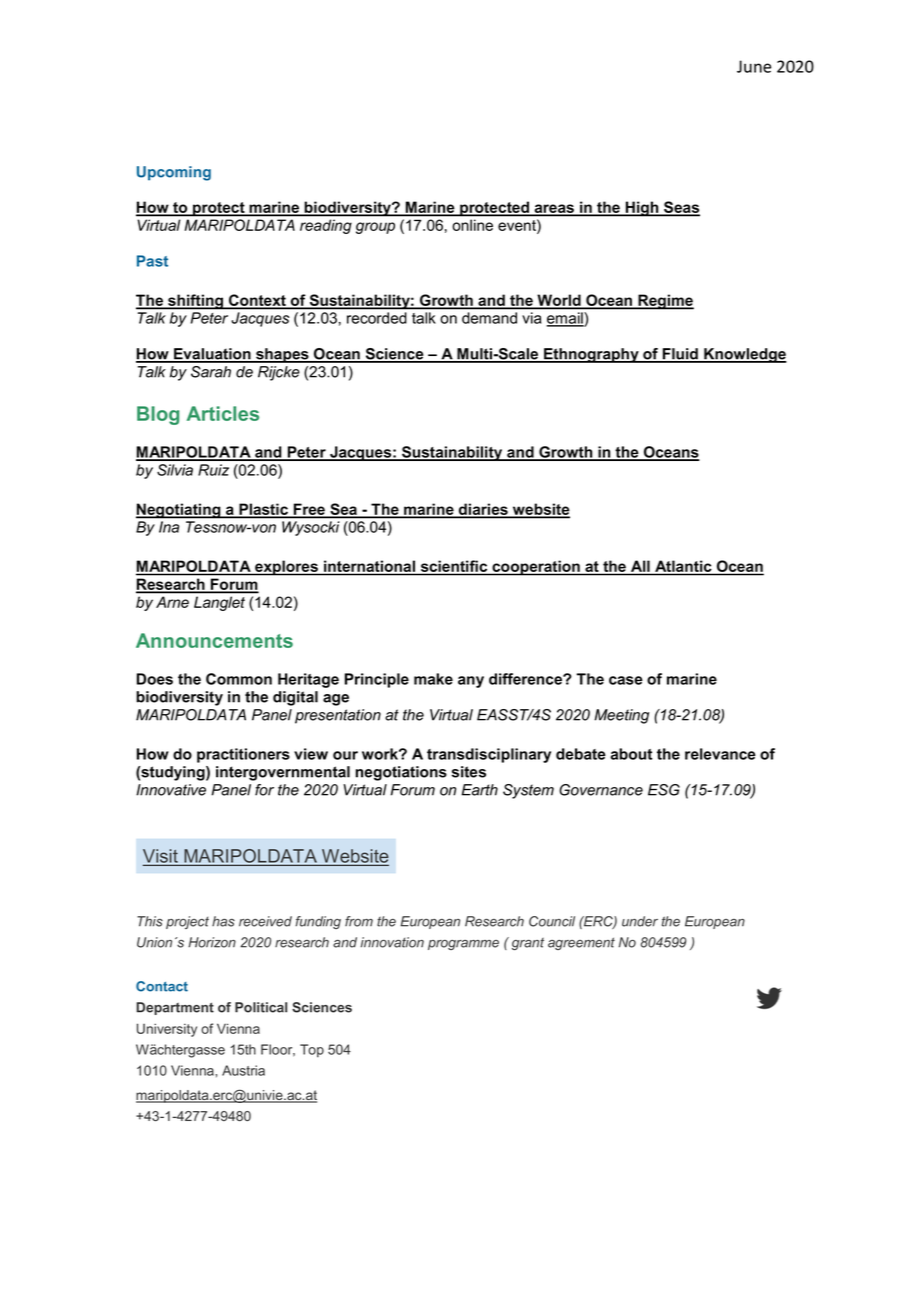 This page has width=924, height=1308. Describe the element at coordinates (174, 173) in the page. I see `Upcoming` at that location.
